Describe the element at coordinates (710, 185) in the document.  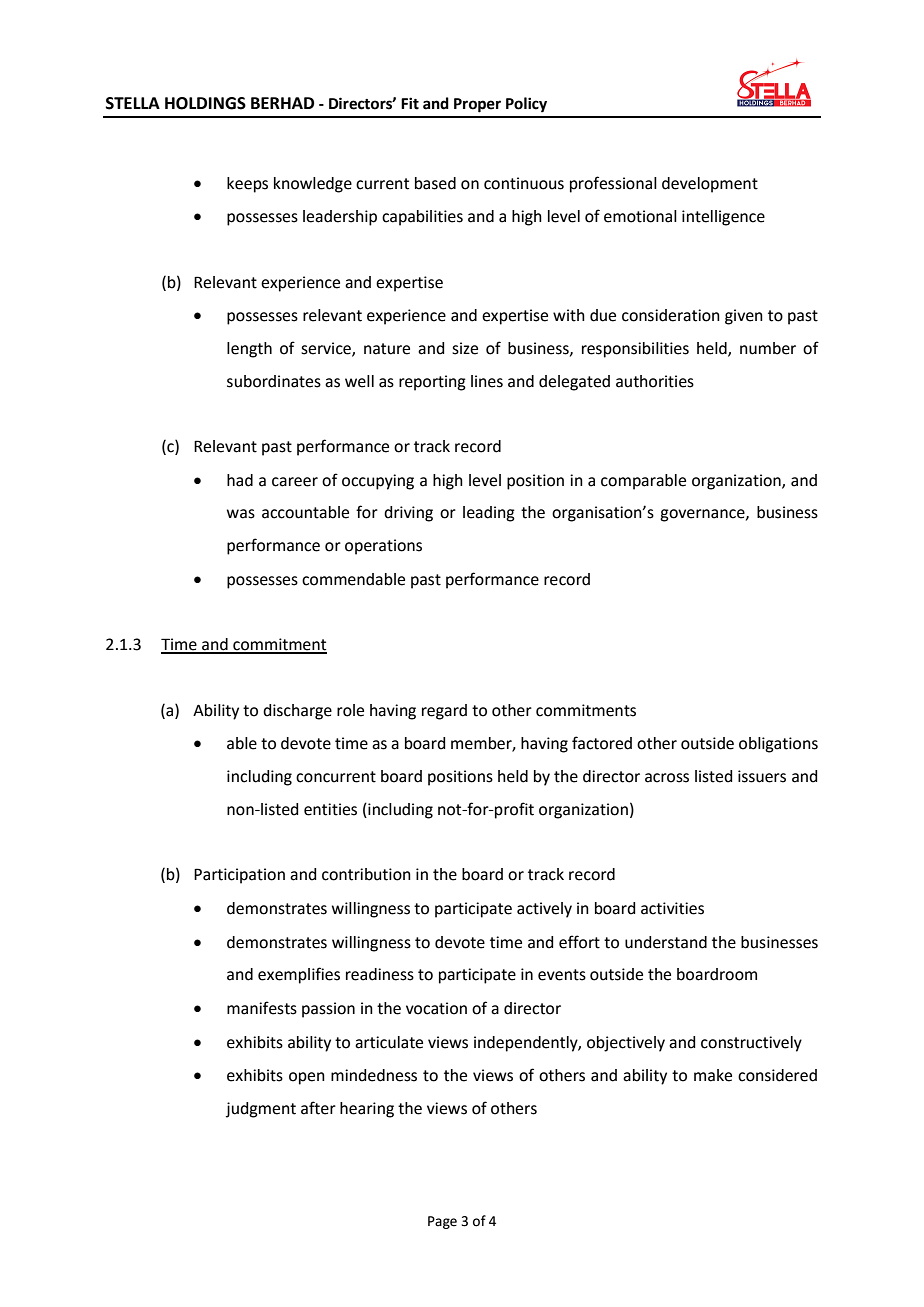
I see `development` at that location.
